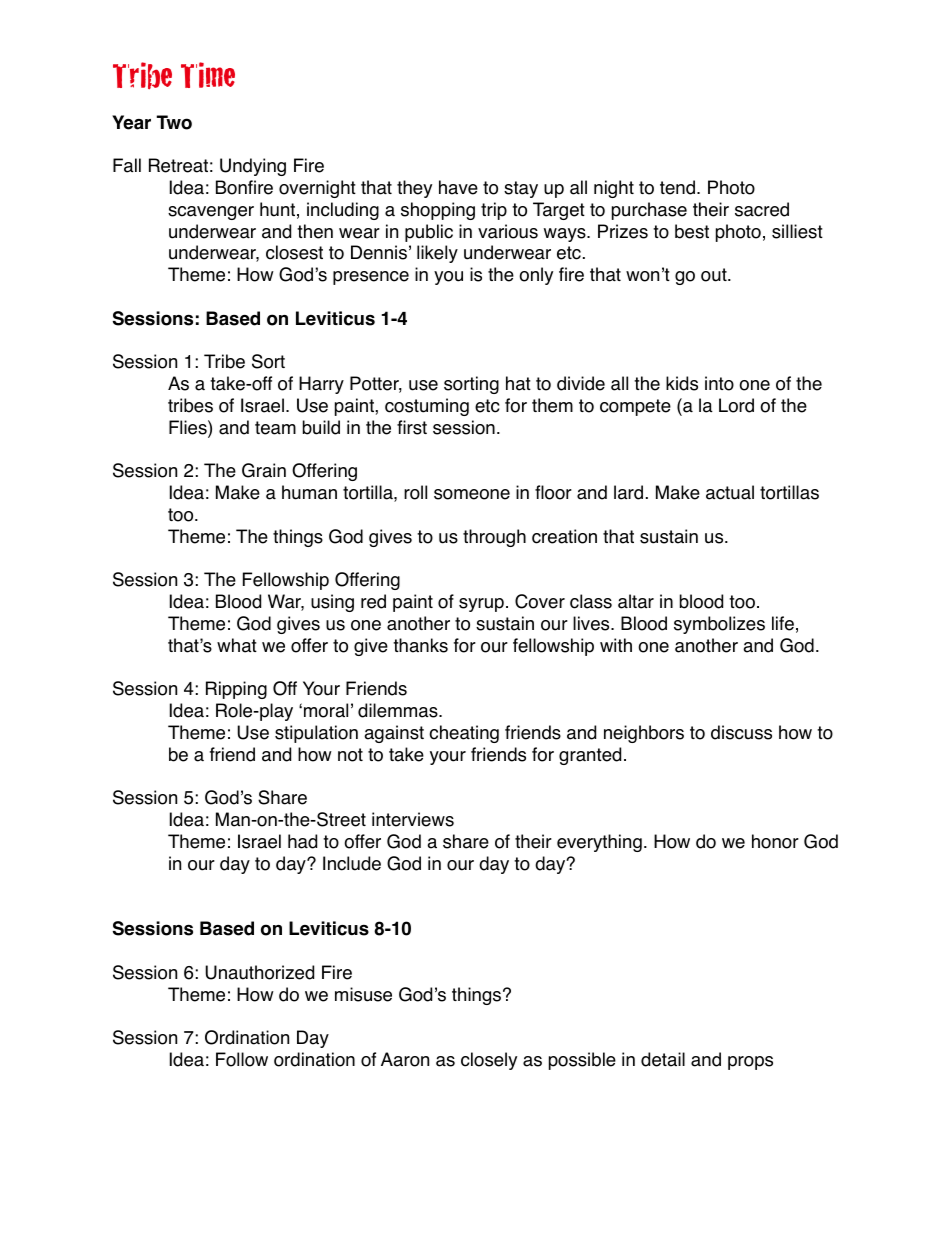 The width and height of the screenshot is (952, 1233). I want to click on have, so click(458, 187).
